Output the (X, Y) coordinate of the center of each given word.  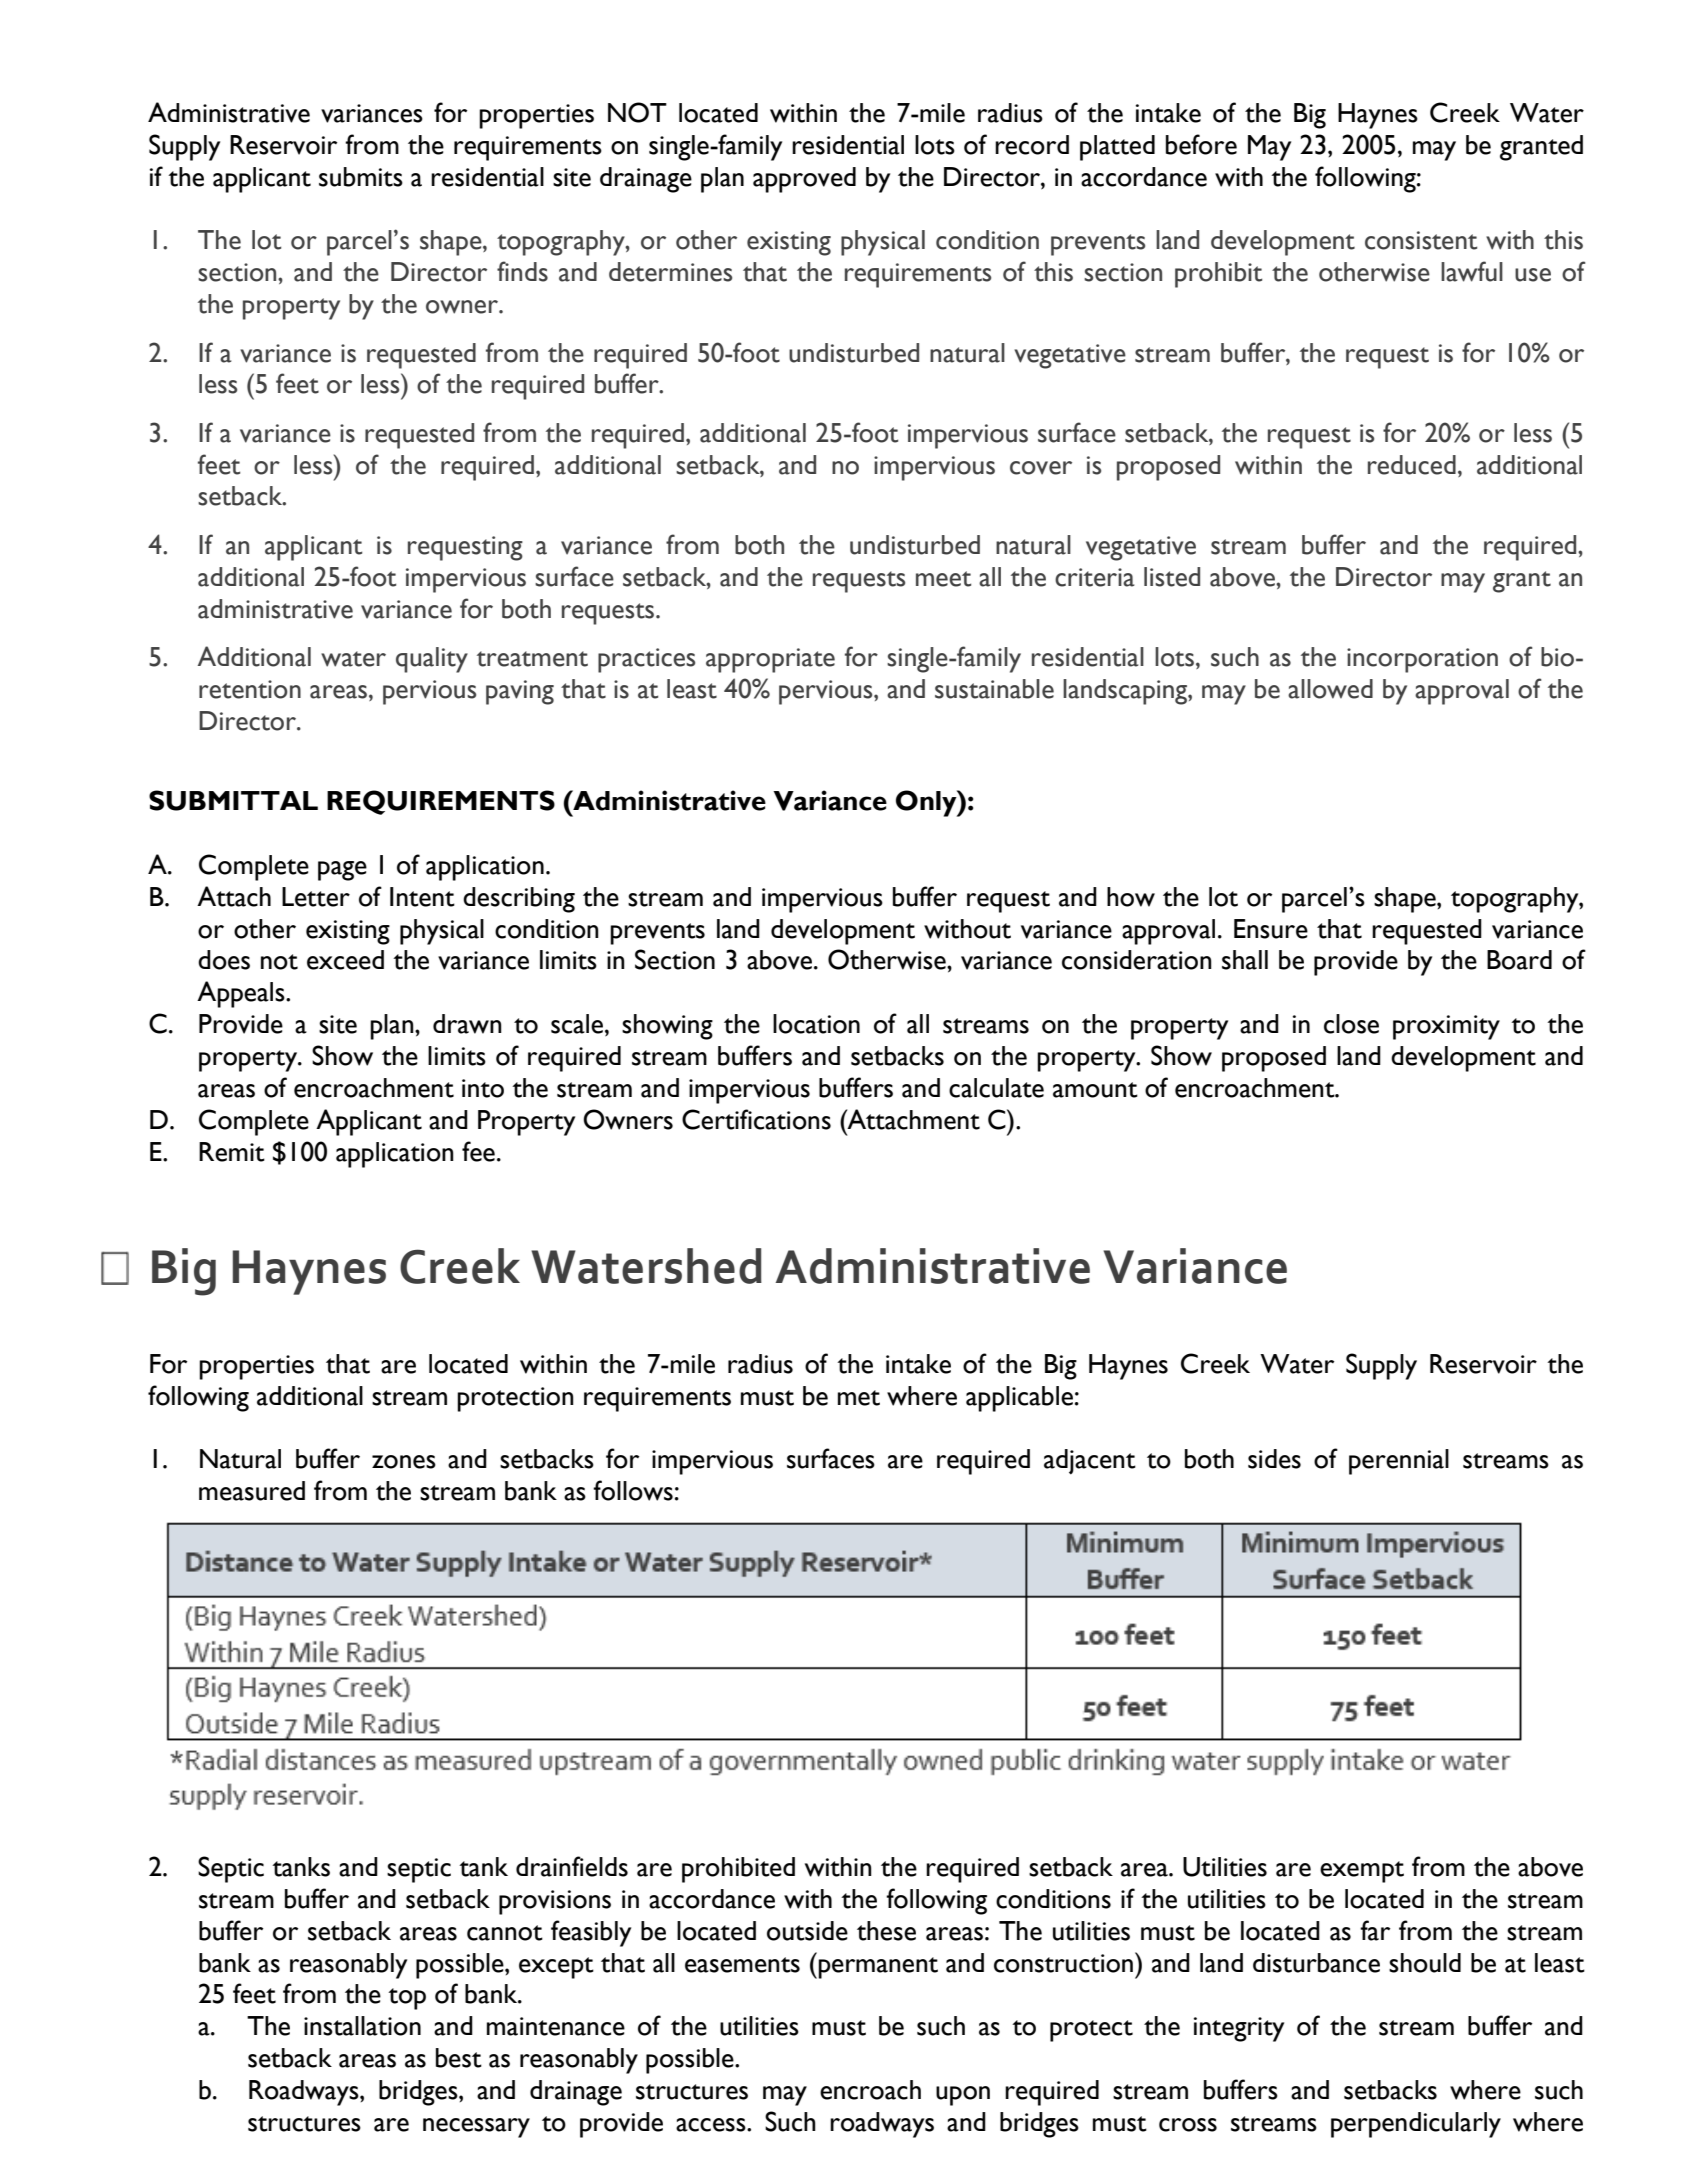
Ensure (1271, 929)
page (342, 871)
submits (361, 177)
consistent (1421, 240)
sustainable (994, 689)
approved (804, 180)
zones (404, 1462)
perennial (1399, 1462)
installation (362, 2026)
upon (963, 2096)
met (859, 1398)
